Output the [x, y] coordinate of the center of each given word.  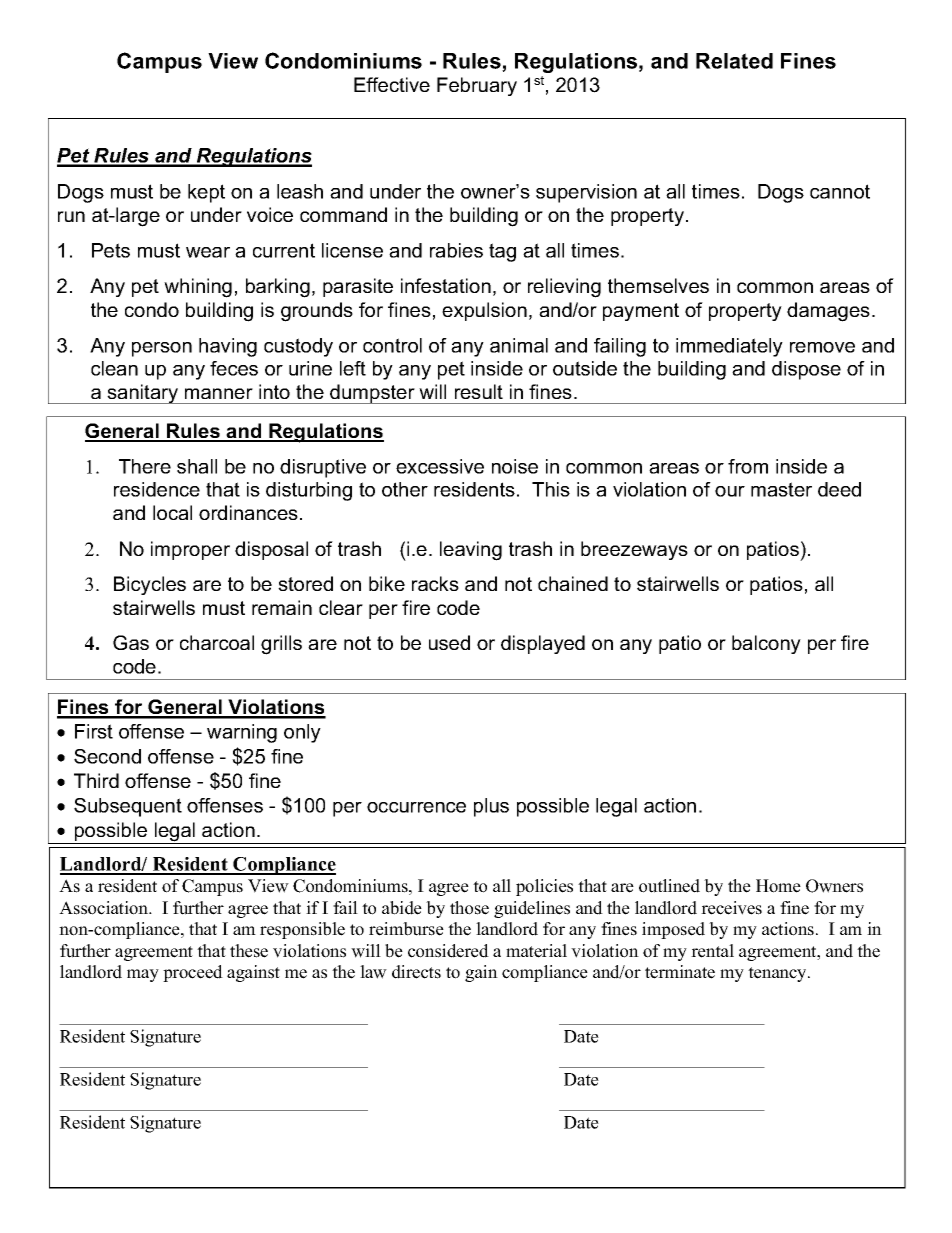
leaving [471, 551]
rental [712, 951]
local [172, 512]
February [477, 86]
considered [448, 951]
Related [734, 61]
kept [206, 193]
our [730, 491]
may [143, 975]
